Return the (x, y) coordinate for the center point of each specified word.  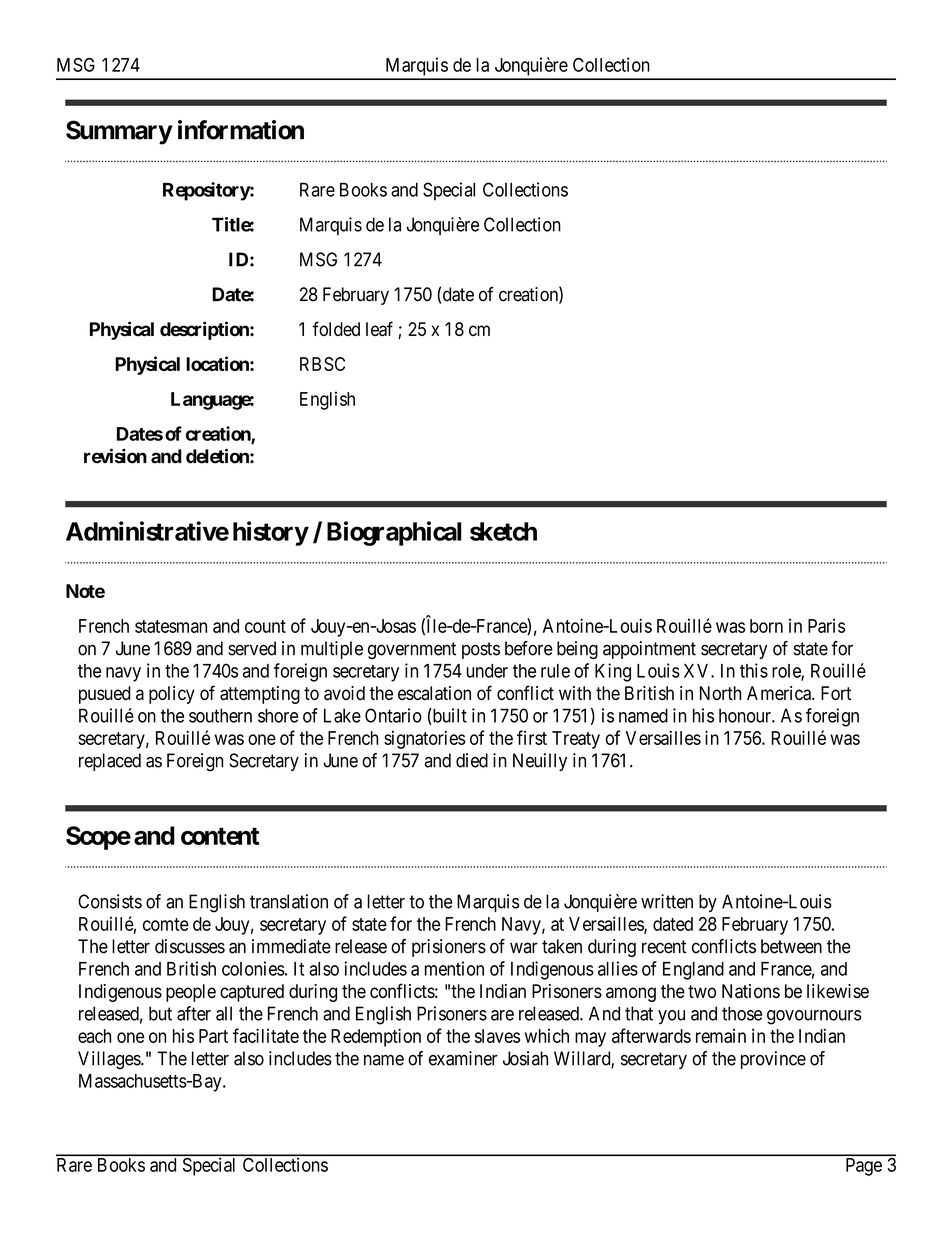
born (766, 626)
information (241, 130)
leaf (379, 328)
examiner (463, 1058)
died (472, 760)
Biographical (394, 533)
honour (746, 715)
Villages (110, 1060)
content (220, 836)
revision (115, 456)
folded (336, 328)
